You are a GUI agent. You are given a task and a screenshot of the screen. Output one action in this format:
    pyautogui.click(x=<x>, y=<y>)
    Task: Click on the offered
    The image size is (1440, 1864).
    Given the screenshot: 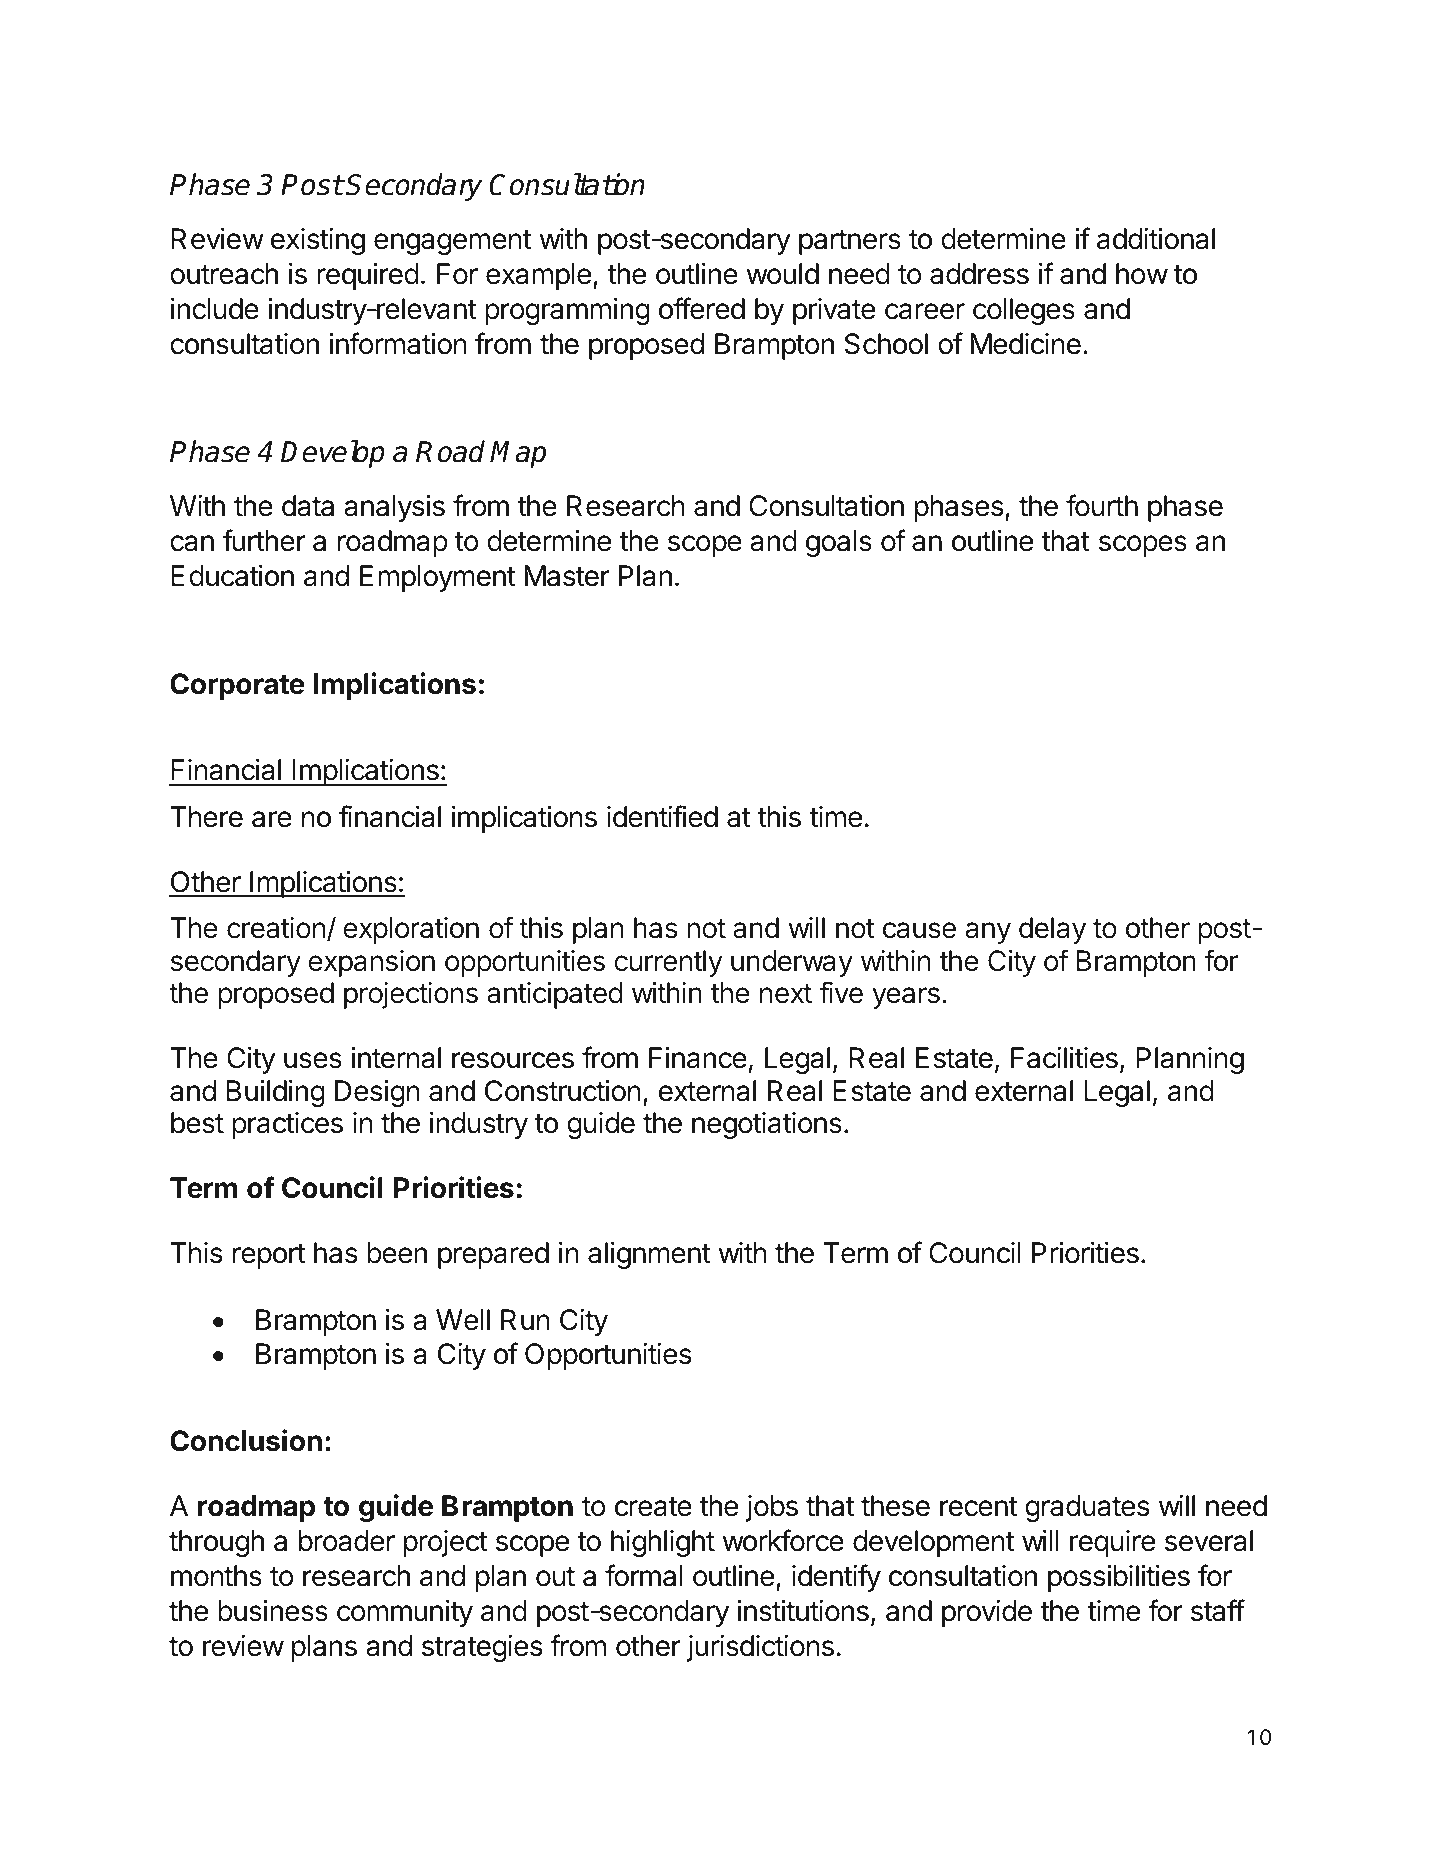 What is the action you would take?
    pyautogui.click(x=702, y=308)
